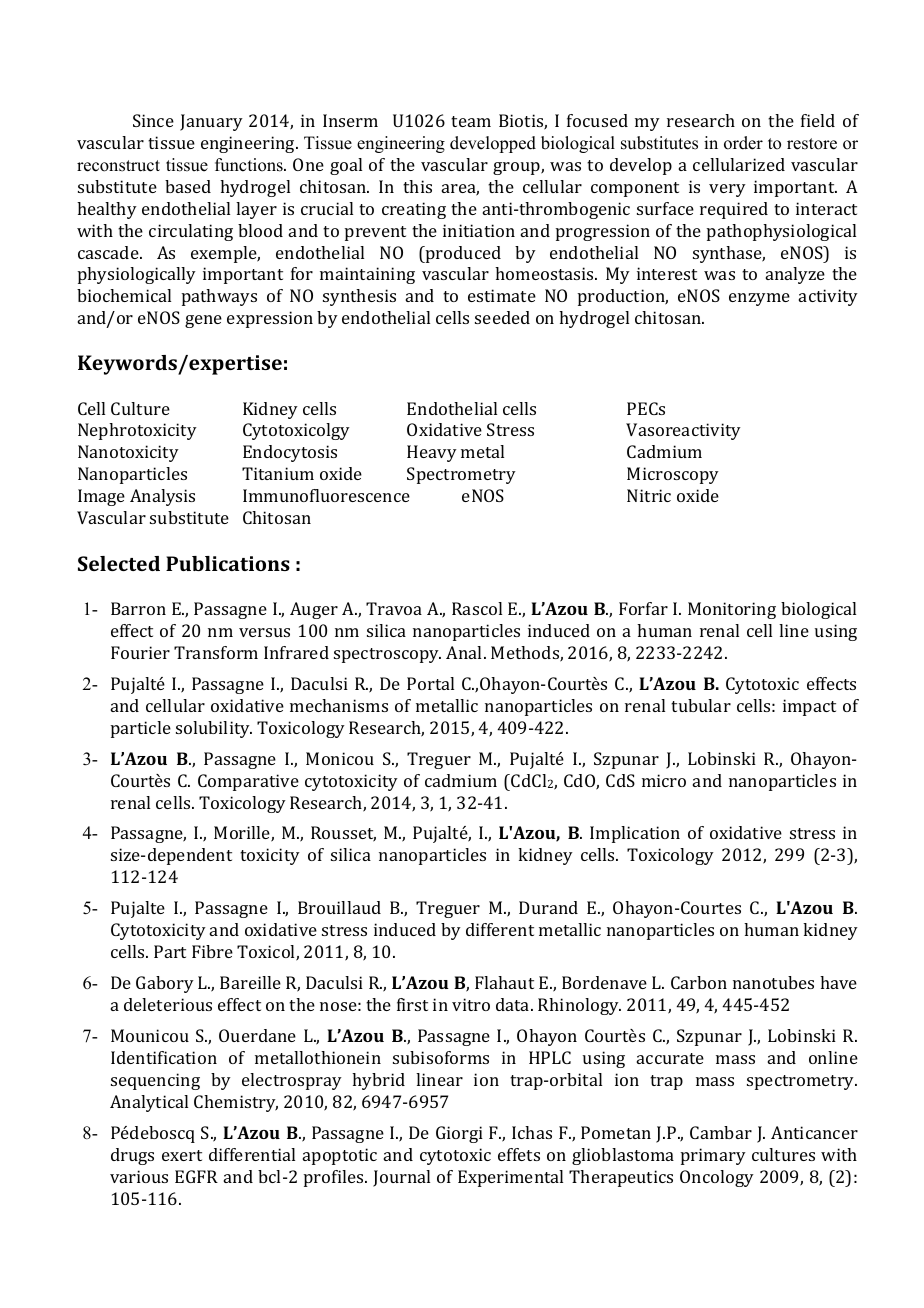 The width and height of the page is (924, 1308). What do you see at coordinates (290, 453) in the page?
I see `Endocytosis` at bounding box center [290, 453].
